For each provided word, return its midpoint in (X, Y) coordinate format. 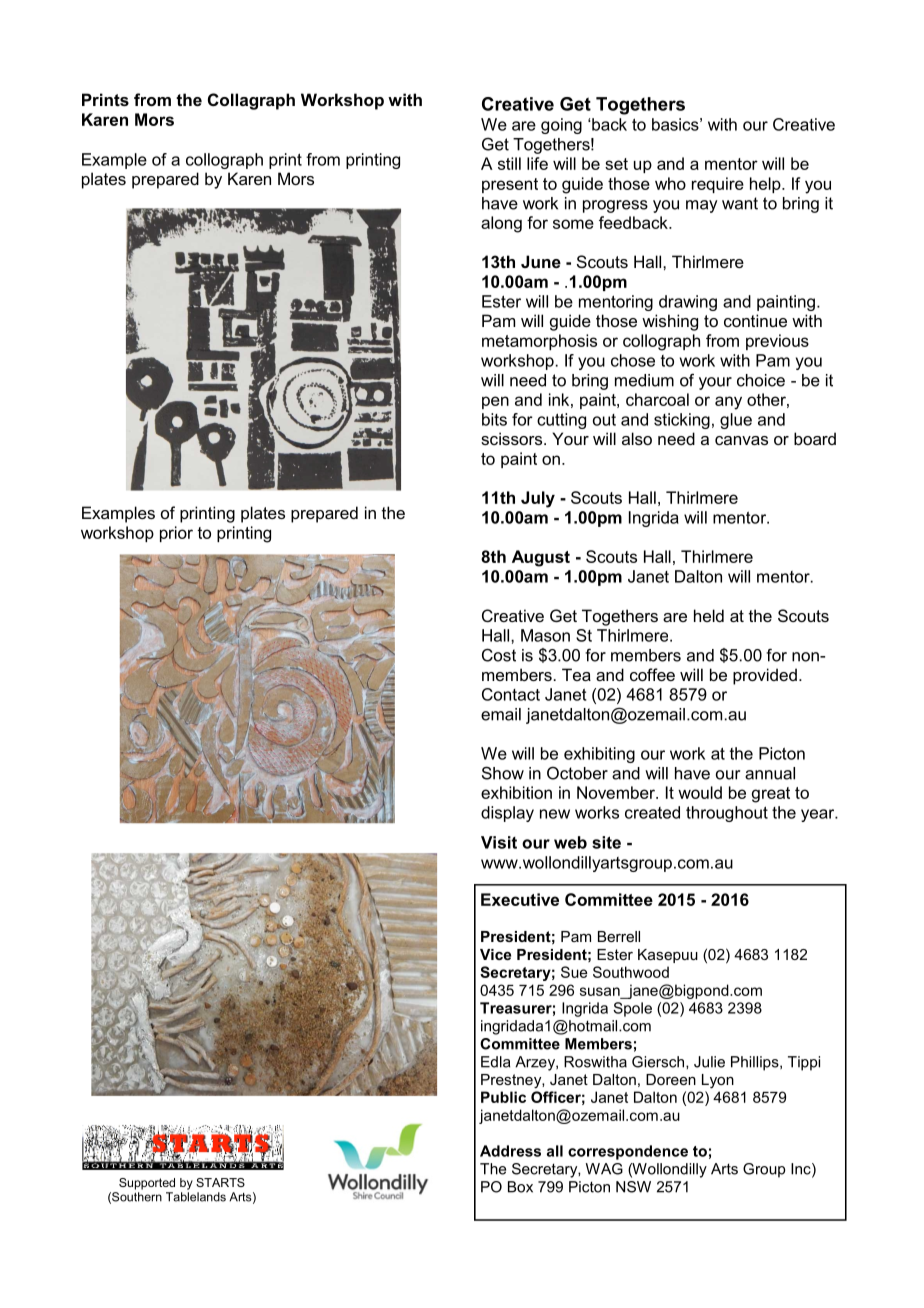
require (718, 185)
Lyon (718, 1081)
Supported (147, 1184)
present (510, 185)
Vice (495, 954)
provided (765, 676)
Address (510, 1151)
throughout (727, 814)
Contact (511, 694)
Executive (520, 899)
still (509, 163)
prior (176, 534)
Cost (499, 655)
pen (495, 402)
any (728, 403)
